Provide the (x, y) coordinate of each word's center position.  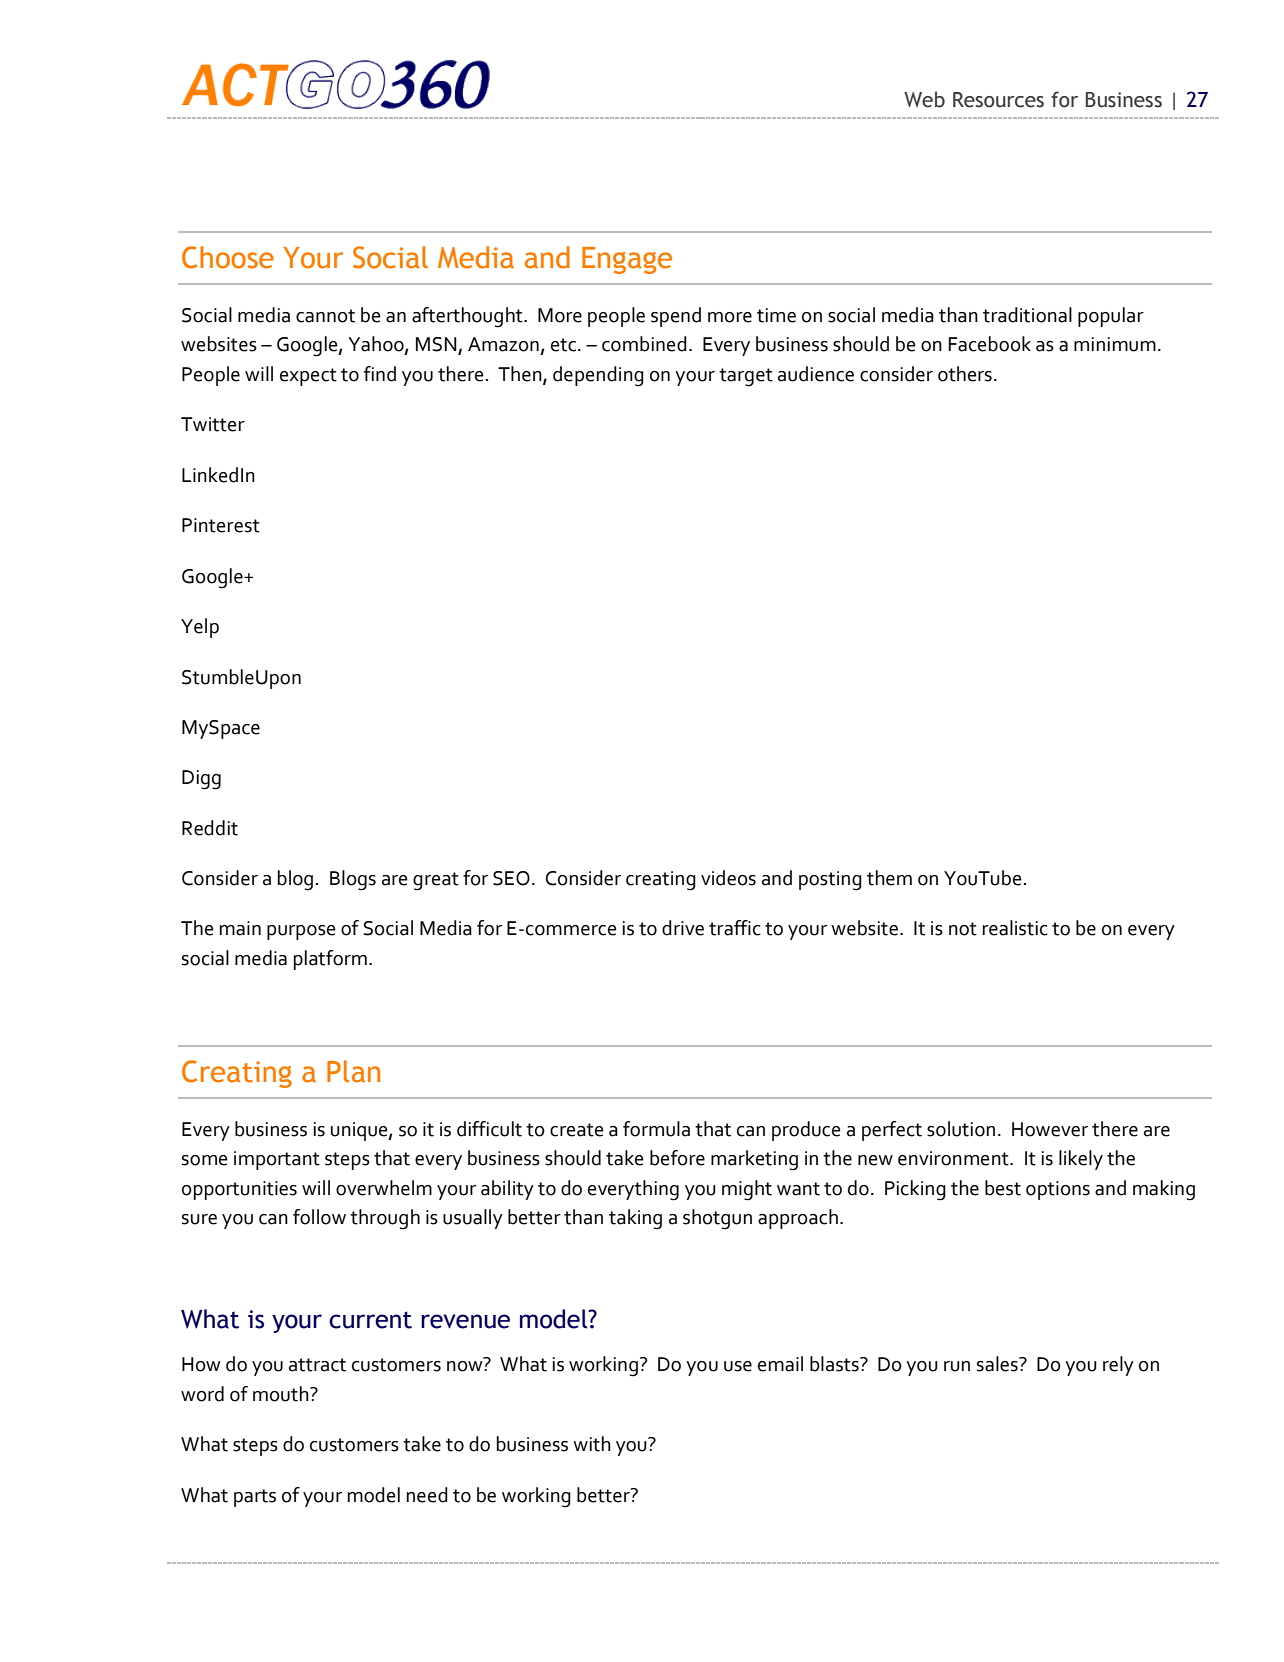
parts (255, 1498)
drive (683, 928)
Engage (627, 260)
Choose (228, 257)
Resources (998, 100)
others (965, 374)
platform (330, 960)
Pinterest (221, 525)
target (746, 377)
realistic (1015, 928)
